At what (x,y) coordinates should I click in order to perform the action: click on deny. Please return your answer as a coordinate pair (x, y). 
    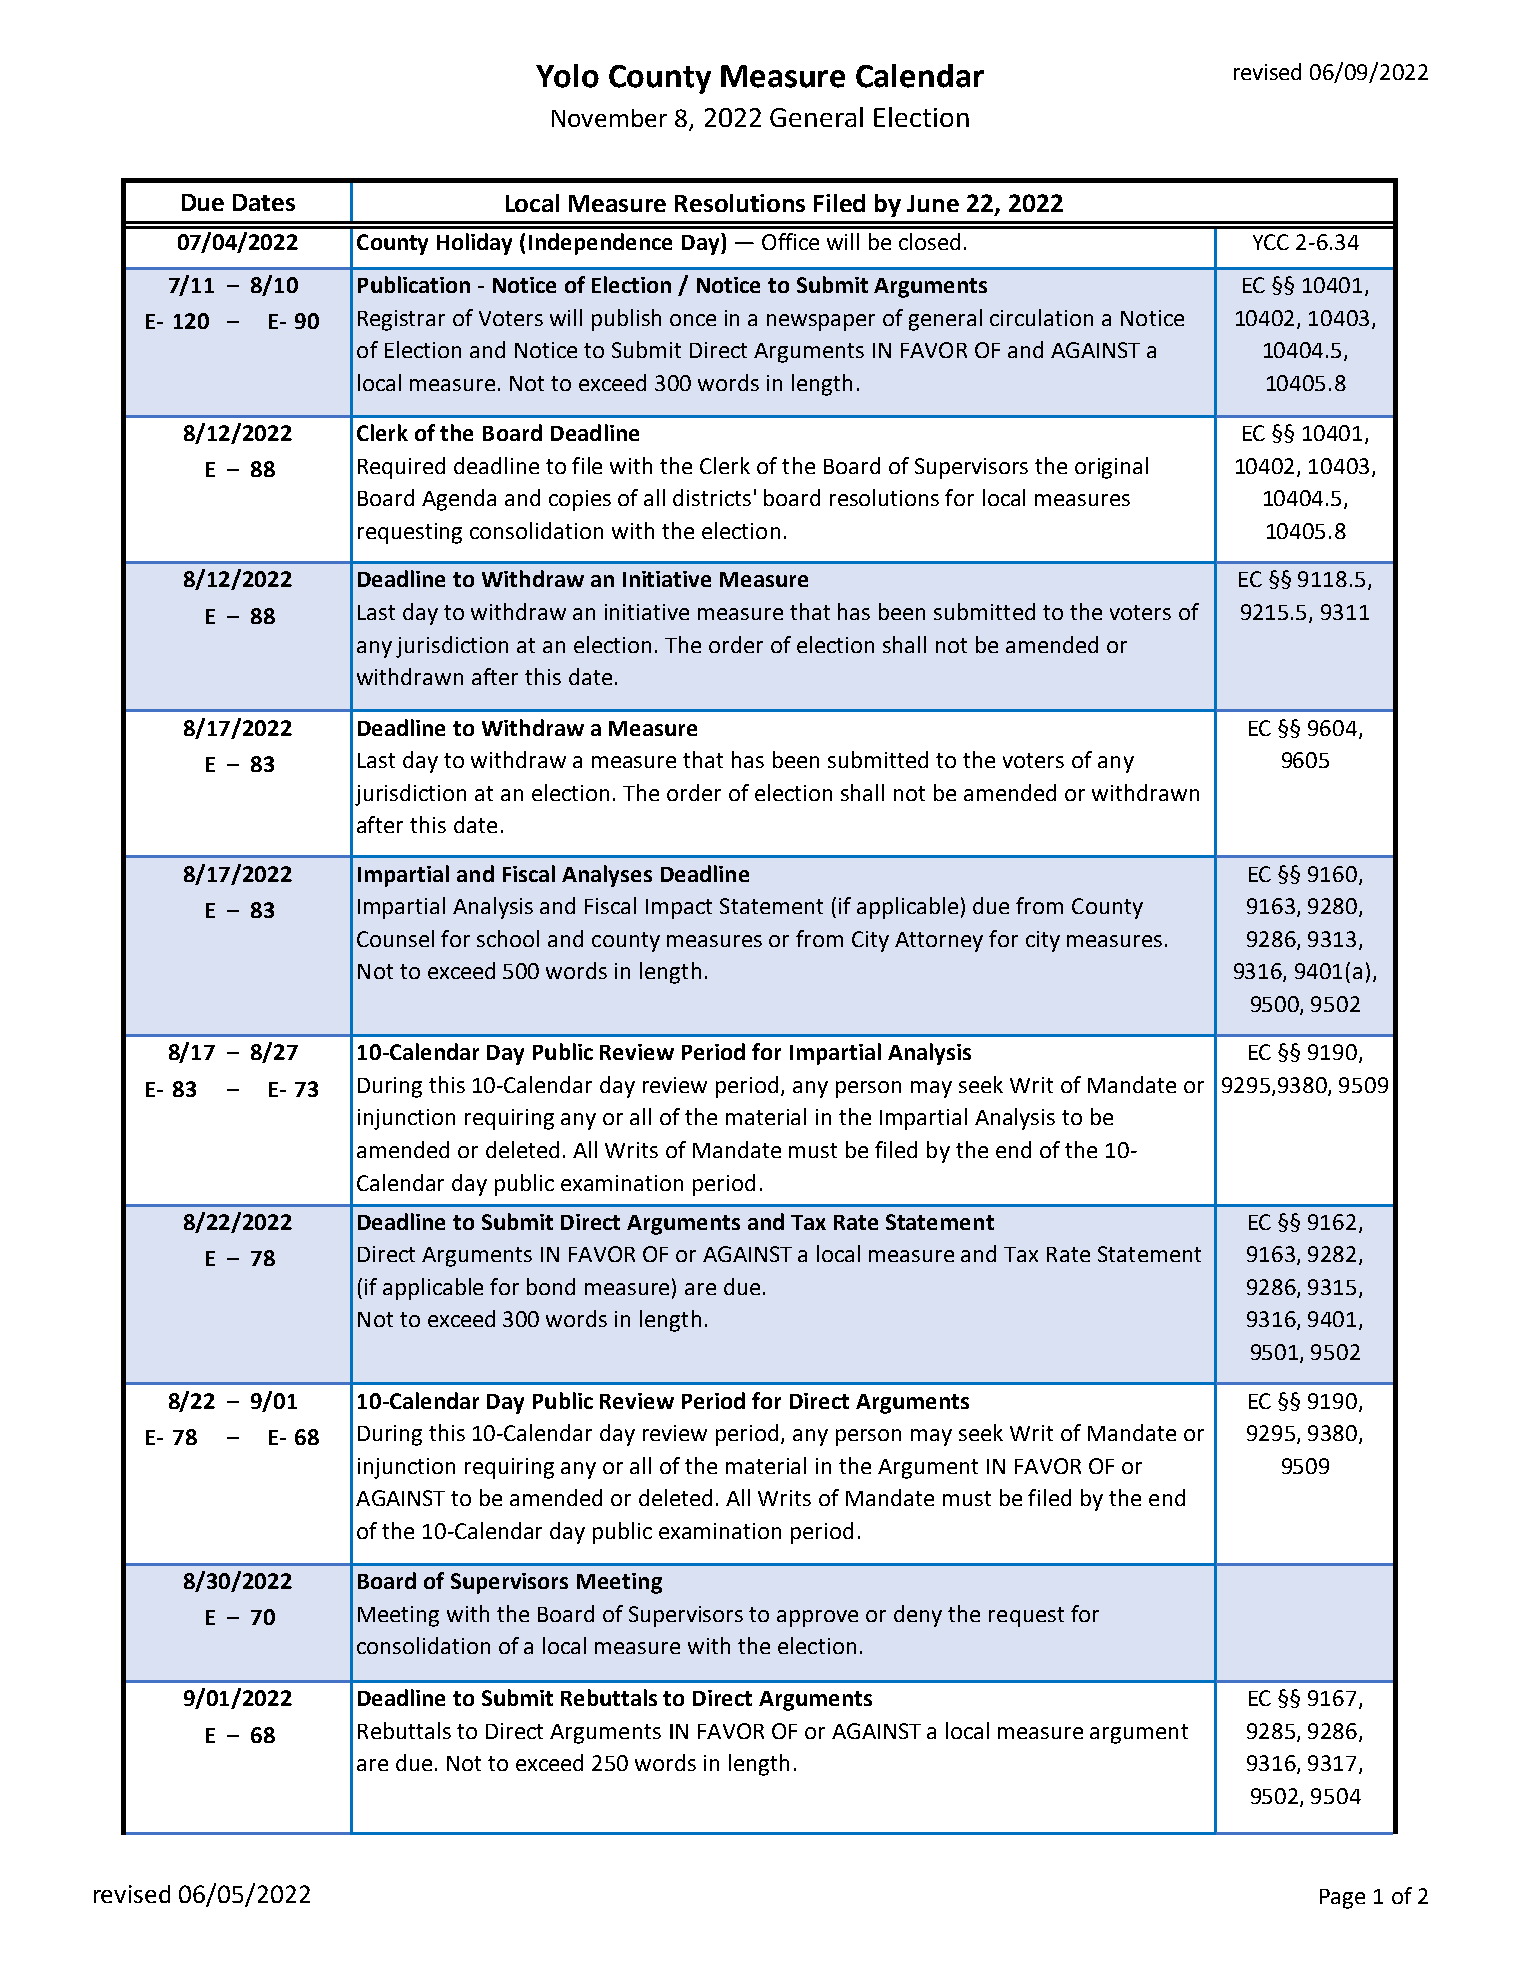
    Looking at the image, I should click on (918, 1616).
